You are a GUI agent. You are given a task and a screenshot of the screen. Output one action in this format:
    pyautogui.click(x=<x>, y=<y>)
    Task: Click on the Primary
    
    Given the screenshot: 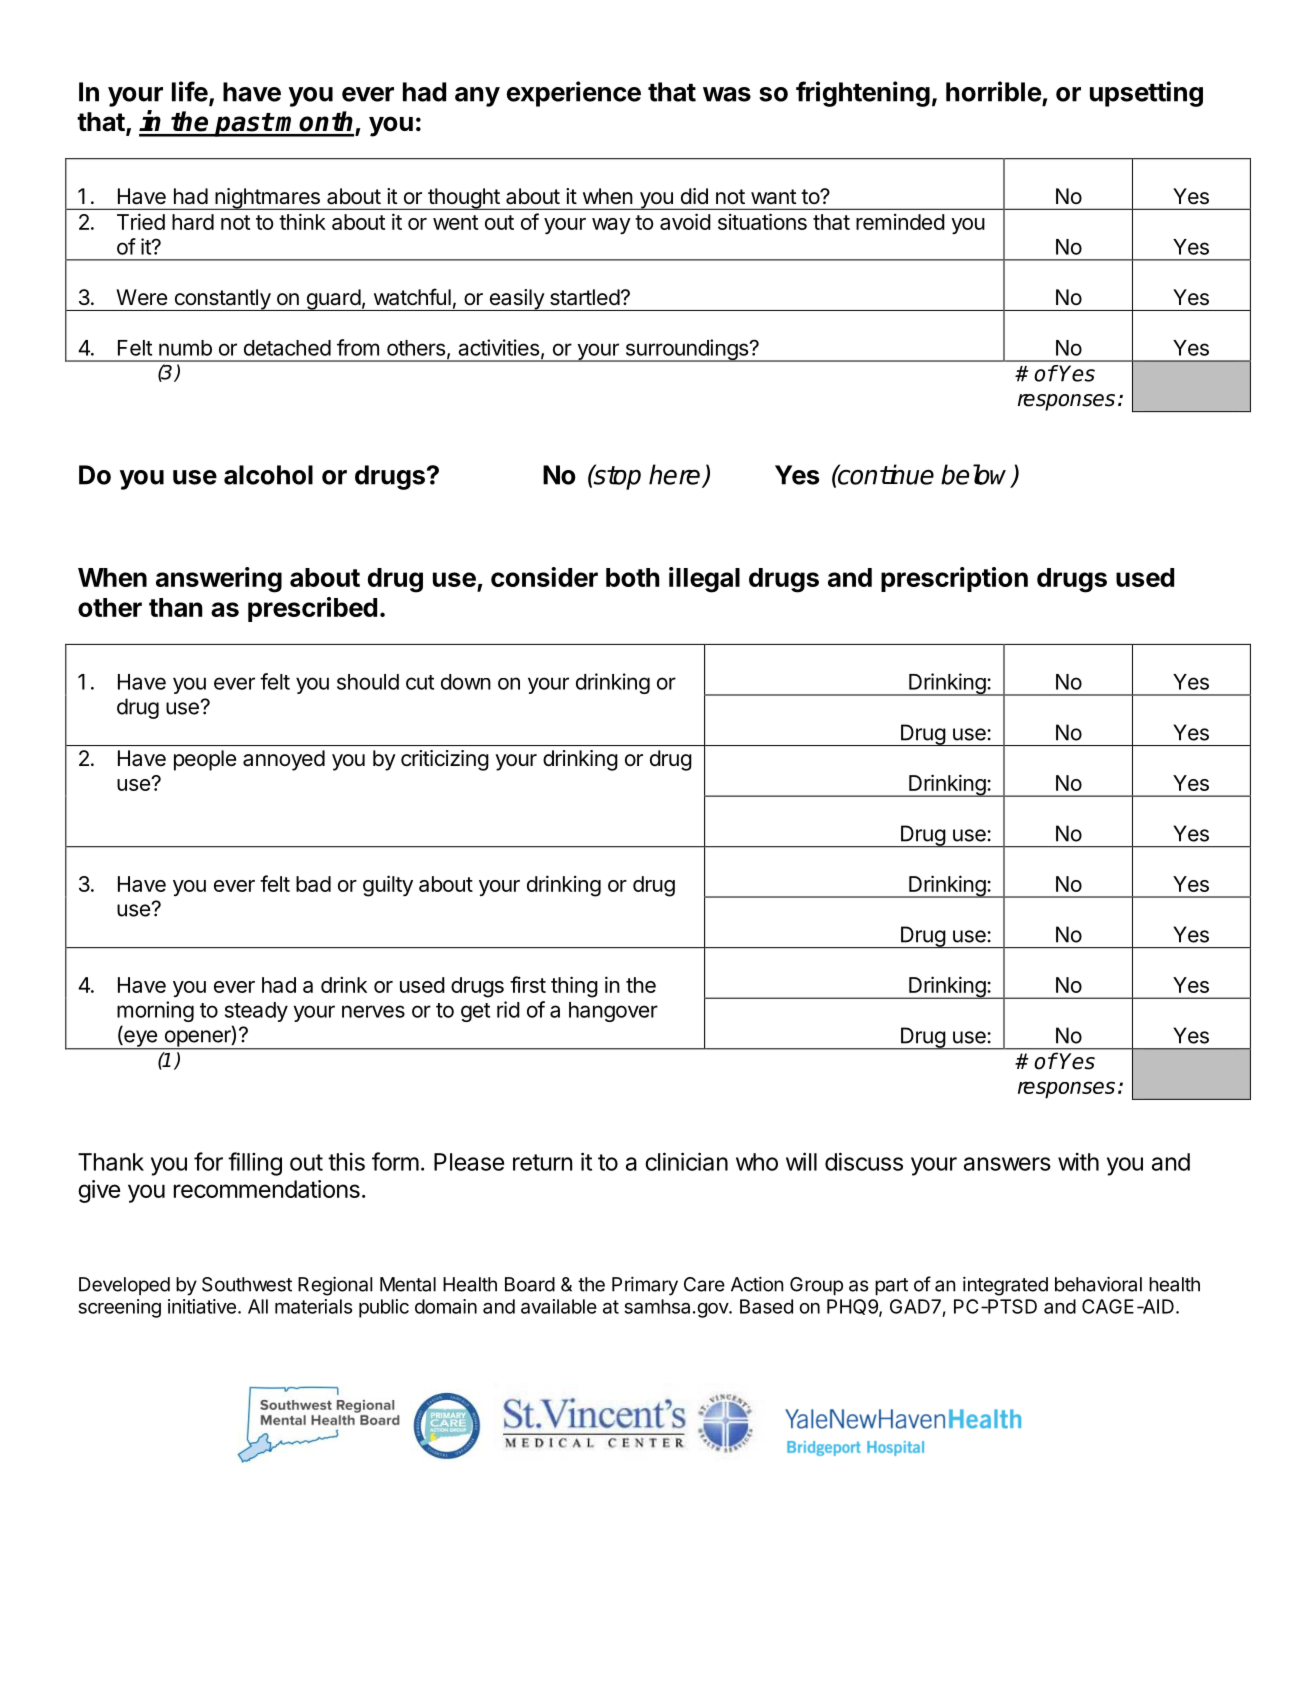 What is the action you would take?
    pyautogui.click(x=645, y=1286)
